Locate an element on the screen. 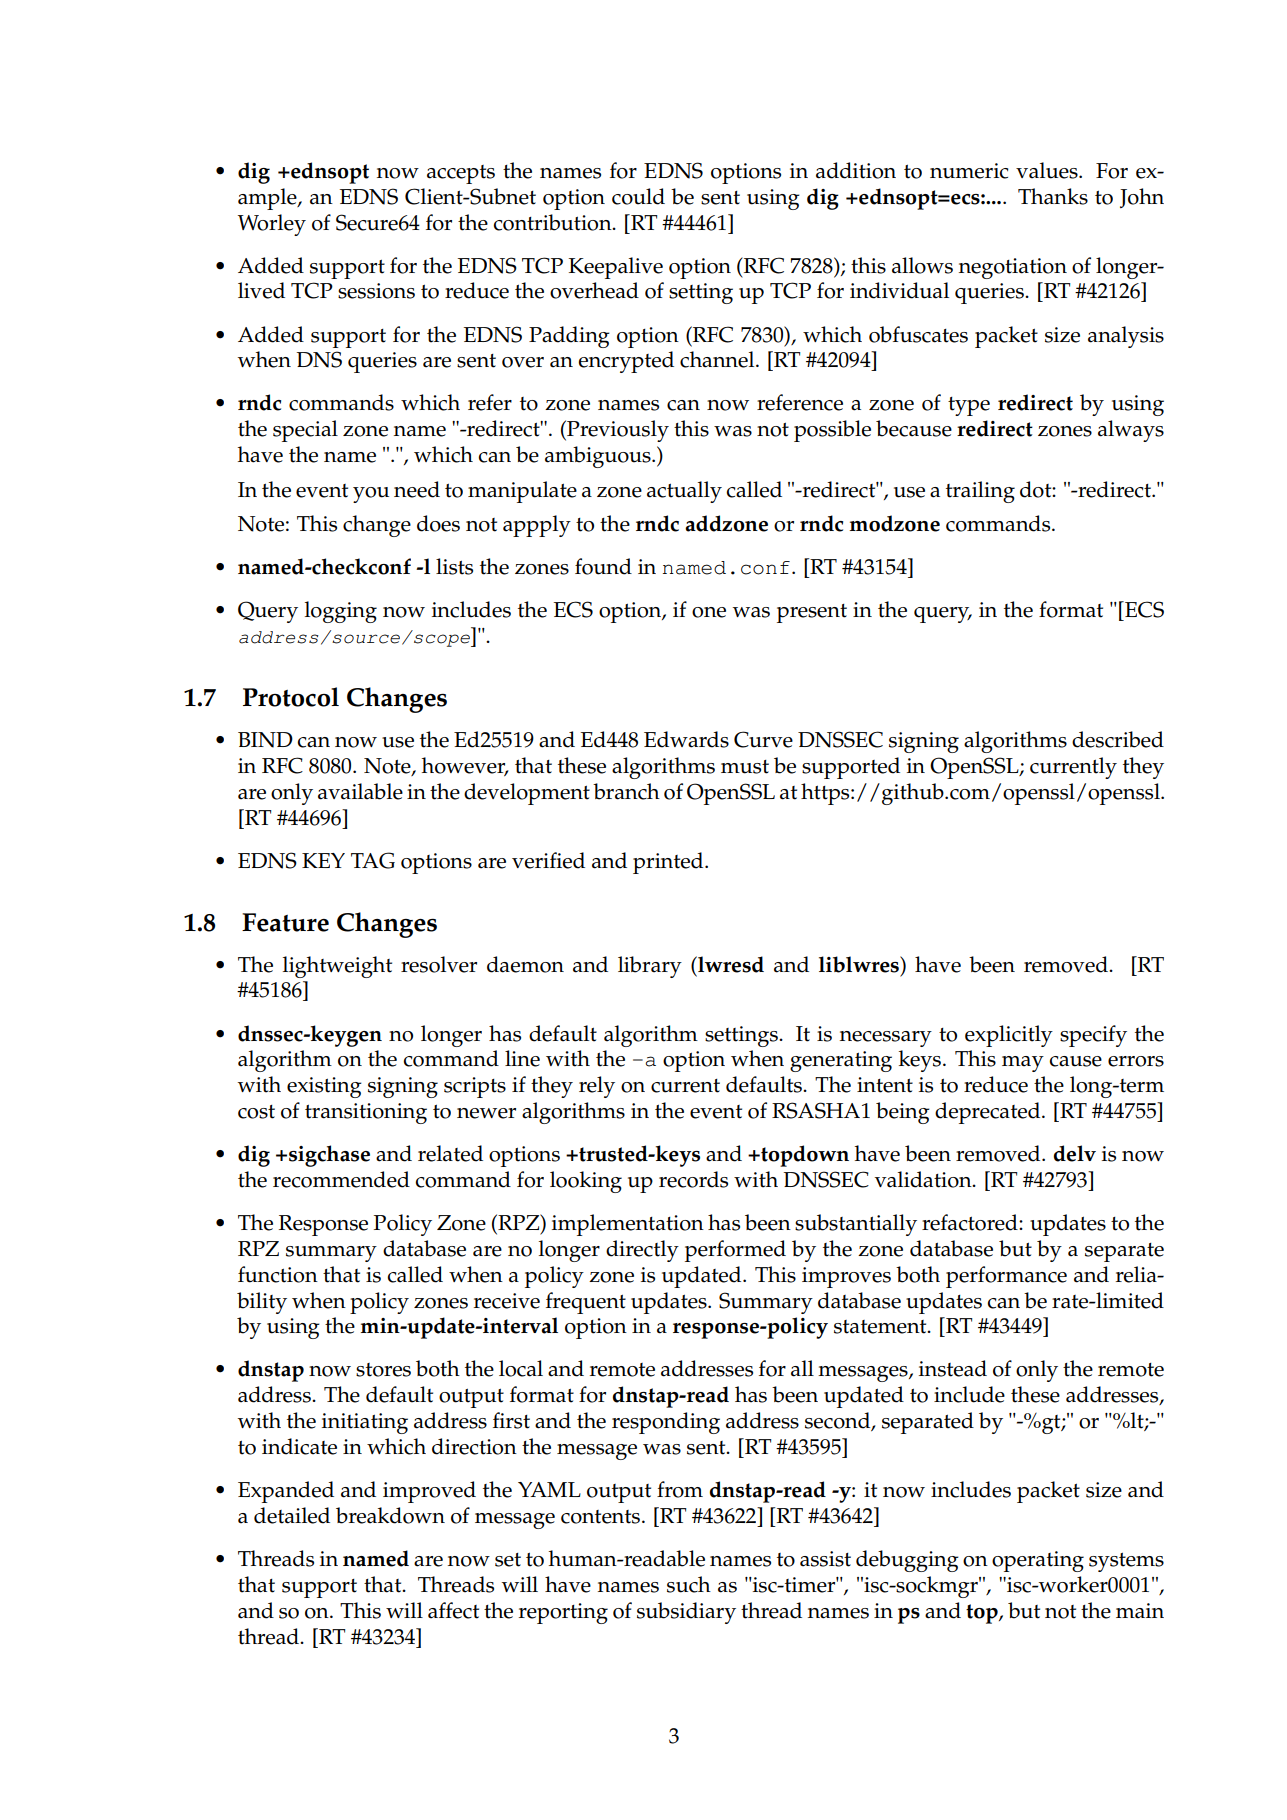 This screenshot has width=1287, height=1820. explicitly is located at coordinates (1009, 1036).
